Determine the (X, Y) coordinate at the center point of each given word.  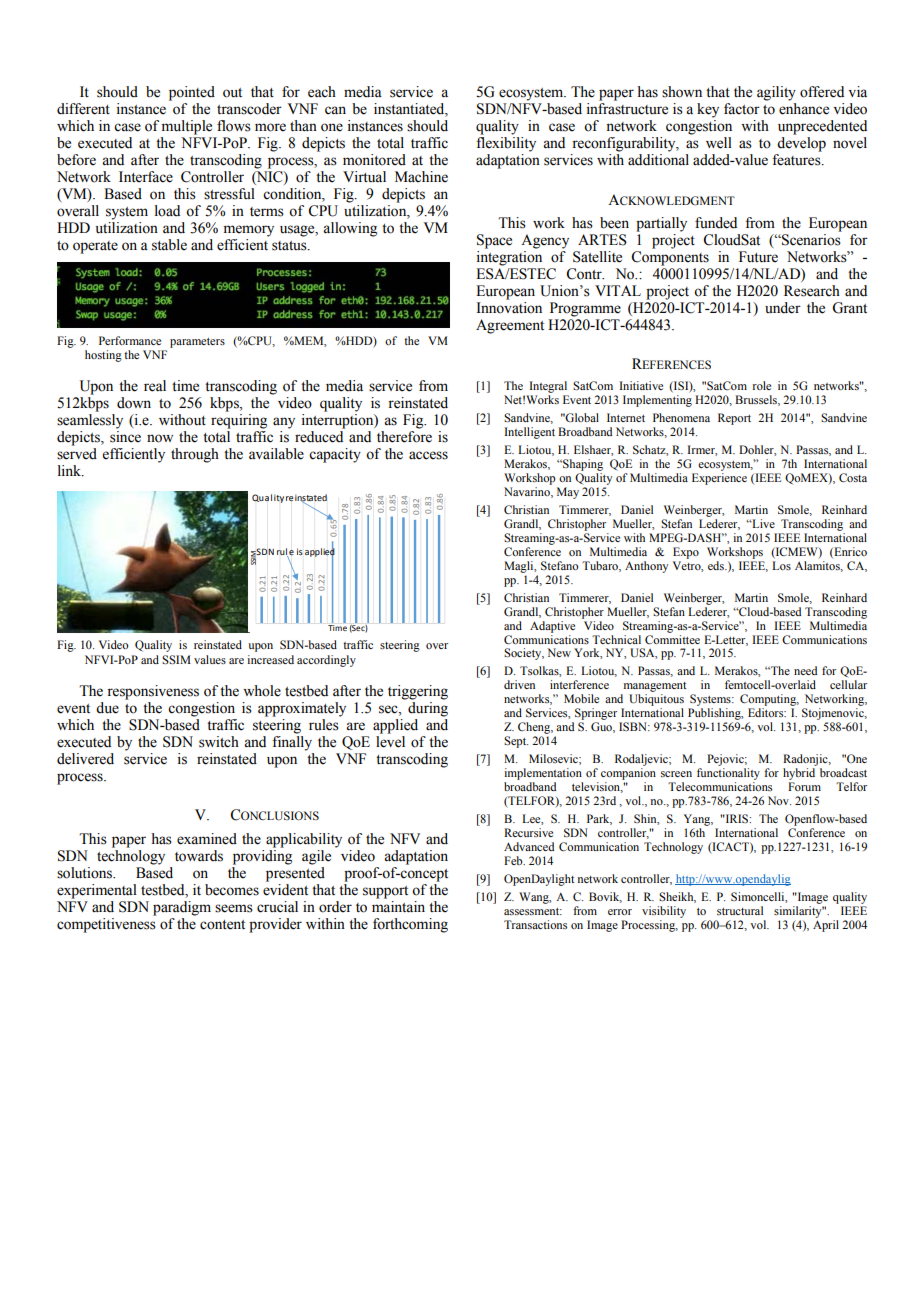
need (805, 670)
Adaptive (552, 627)
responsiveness (153, 692)
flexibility (506, 144)
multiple (187, 127)
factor (742, 109)
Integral (548, 387)
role (761, 385)
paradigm (182, 908)
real (155, 386)
